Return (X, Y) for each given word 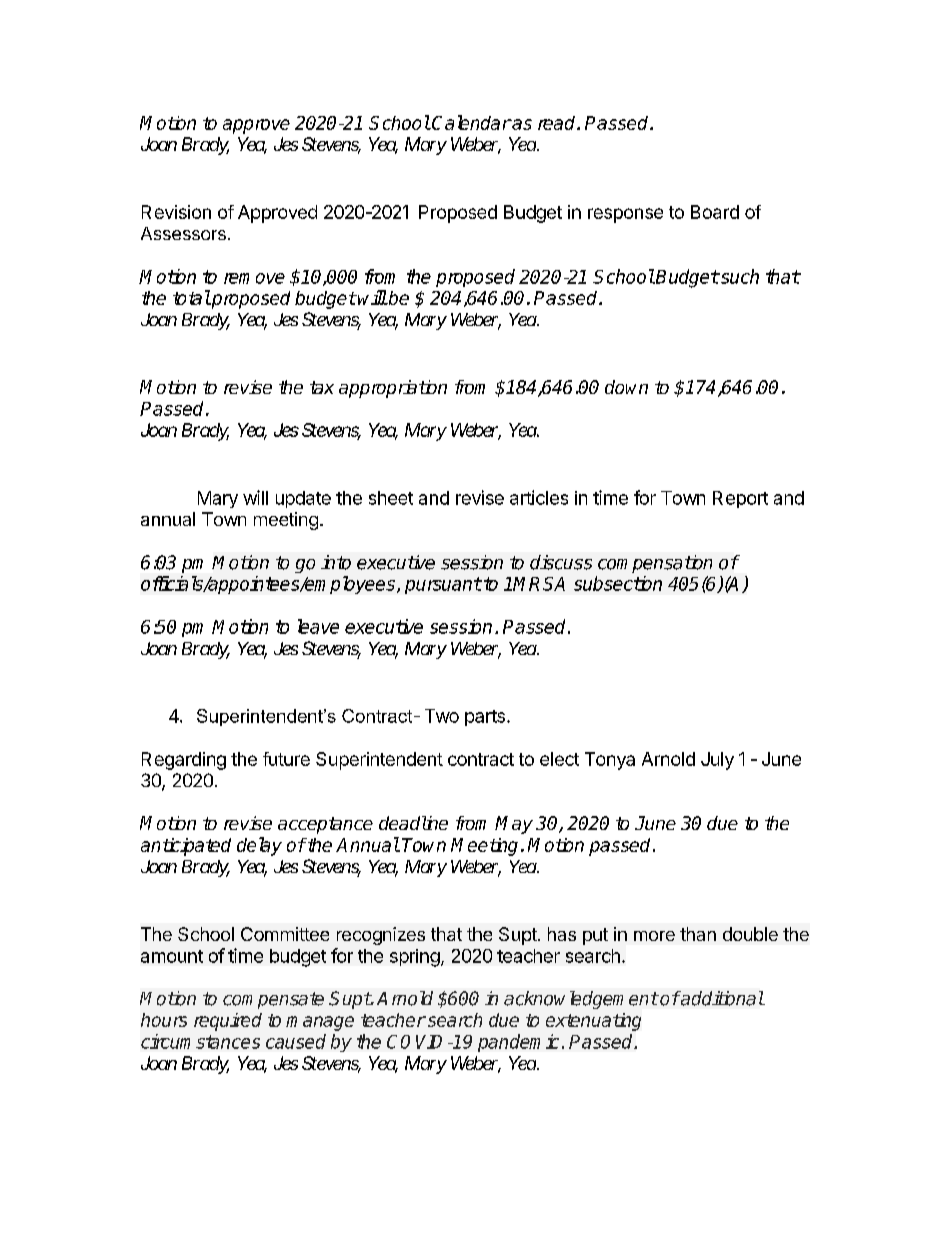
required (228, 1022)
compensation (655, 564)
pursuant (443, 585)
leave (318, 626)
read (558, 123)
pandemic (518, 1043)
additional (721, 998)
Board (715, 212)
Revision (176, 212)
